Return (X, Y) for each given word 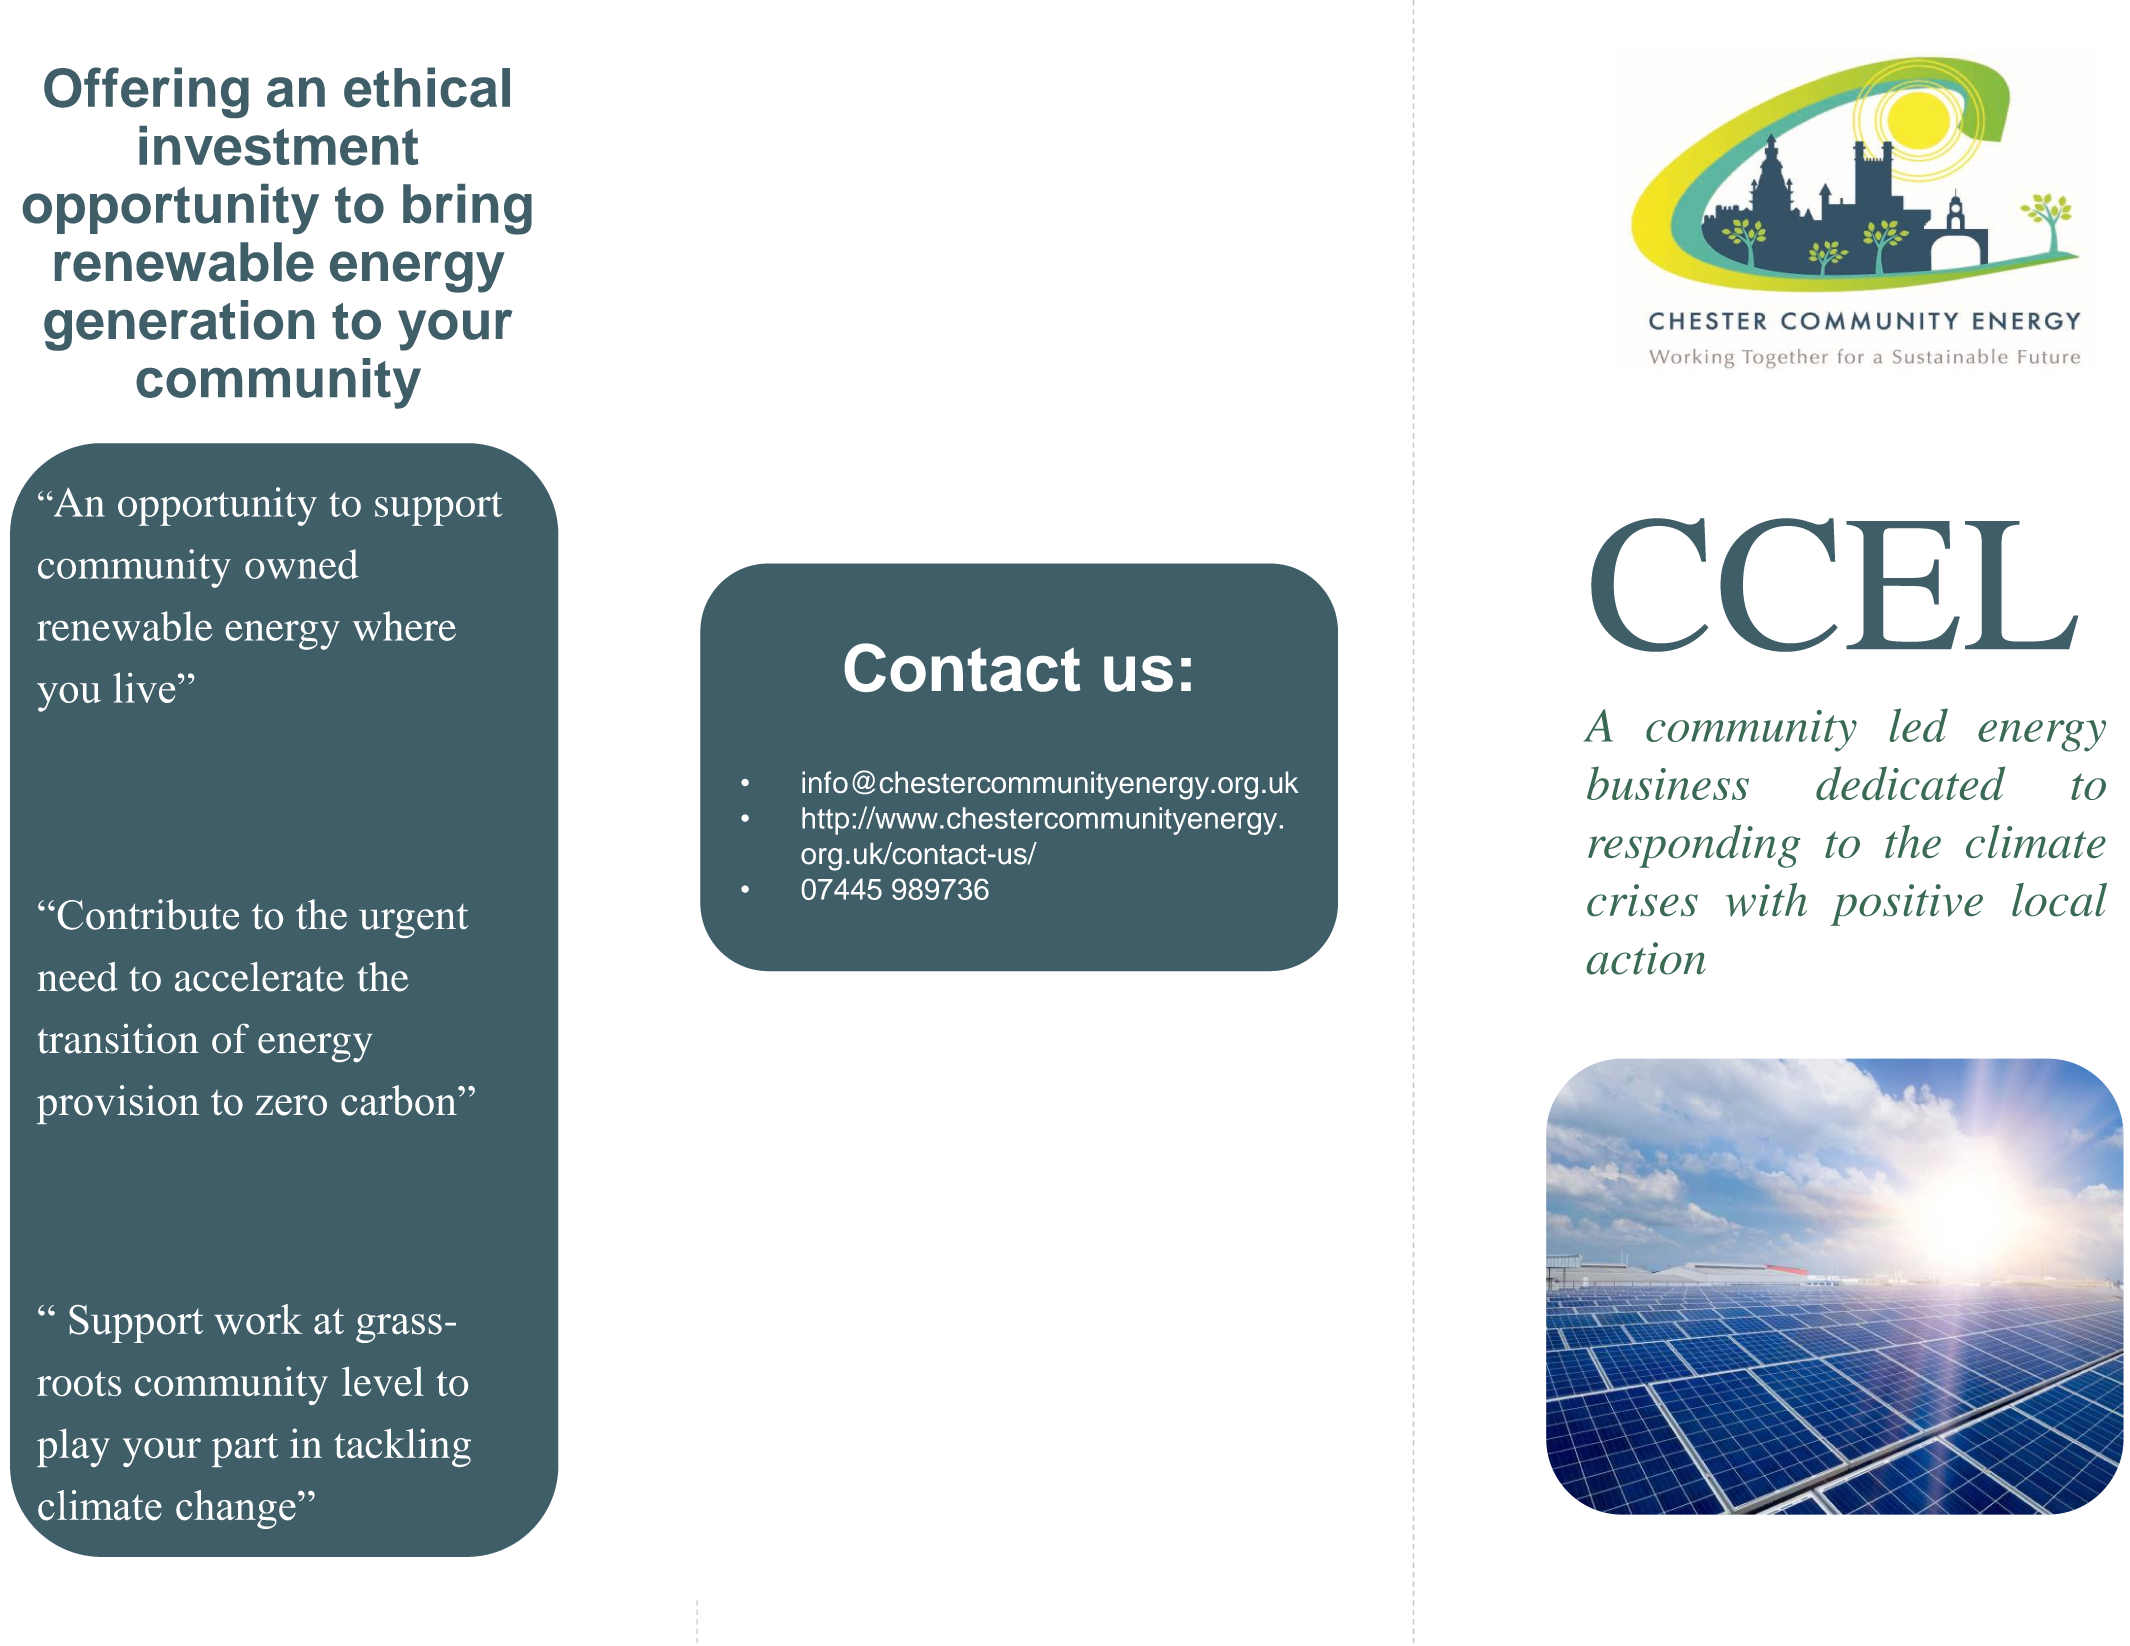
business (1668, 783)
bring (467, 209)
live (144, 687)
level (383, 1381)
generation (179, 325)
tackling (402, 1447)
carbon (400, 1100)
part (245, 1450)
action (1646, 958)
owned (302, 564)
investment (278, 146)
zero (291, 1105)
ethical (427, 87)
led (1919, 725)
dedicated (1910, 783)
